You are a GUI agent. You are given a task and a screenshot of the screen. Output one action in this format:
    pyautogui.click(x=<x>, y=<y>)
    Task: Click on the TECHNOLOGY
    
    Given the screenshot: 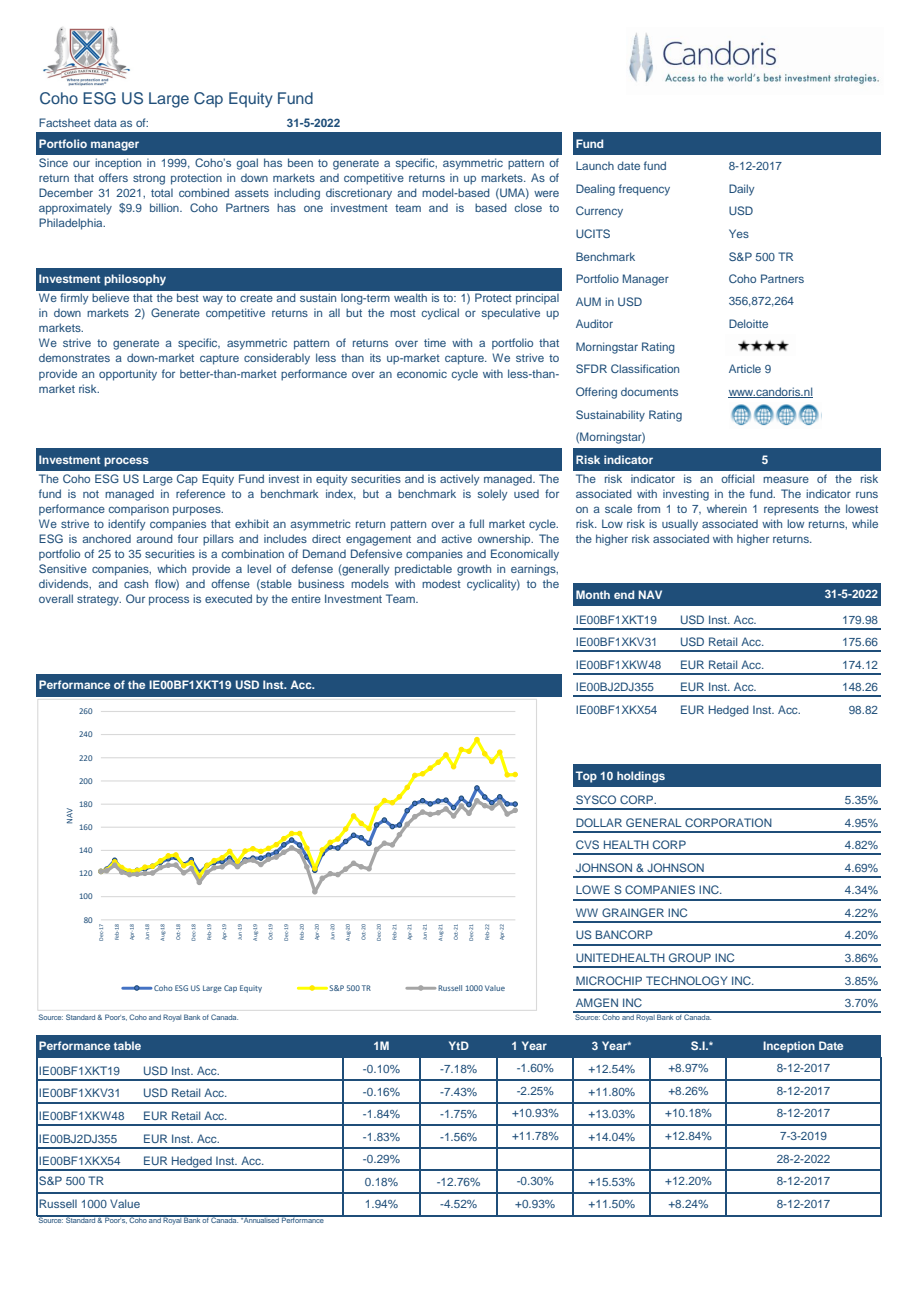 What is the action you would take?
    pyautogui.click(x=686, y=980)
